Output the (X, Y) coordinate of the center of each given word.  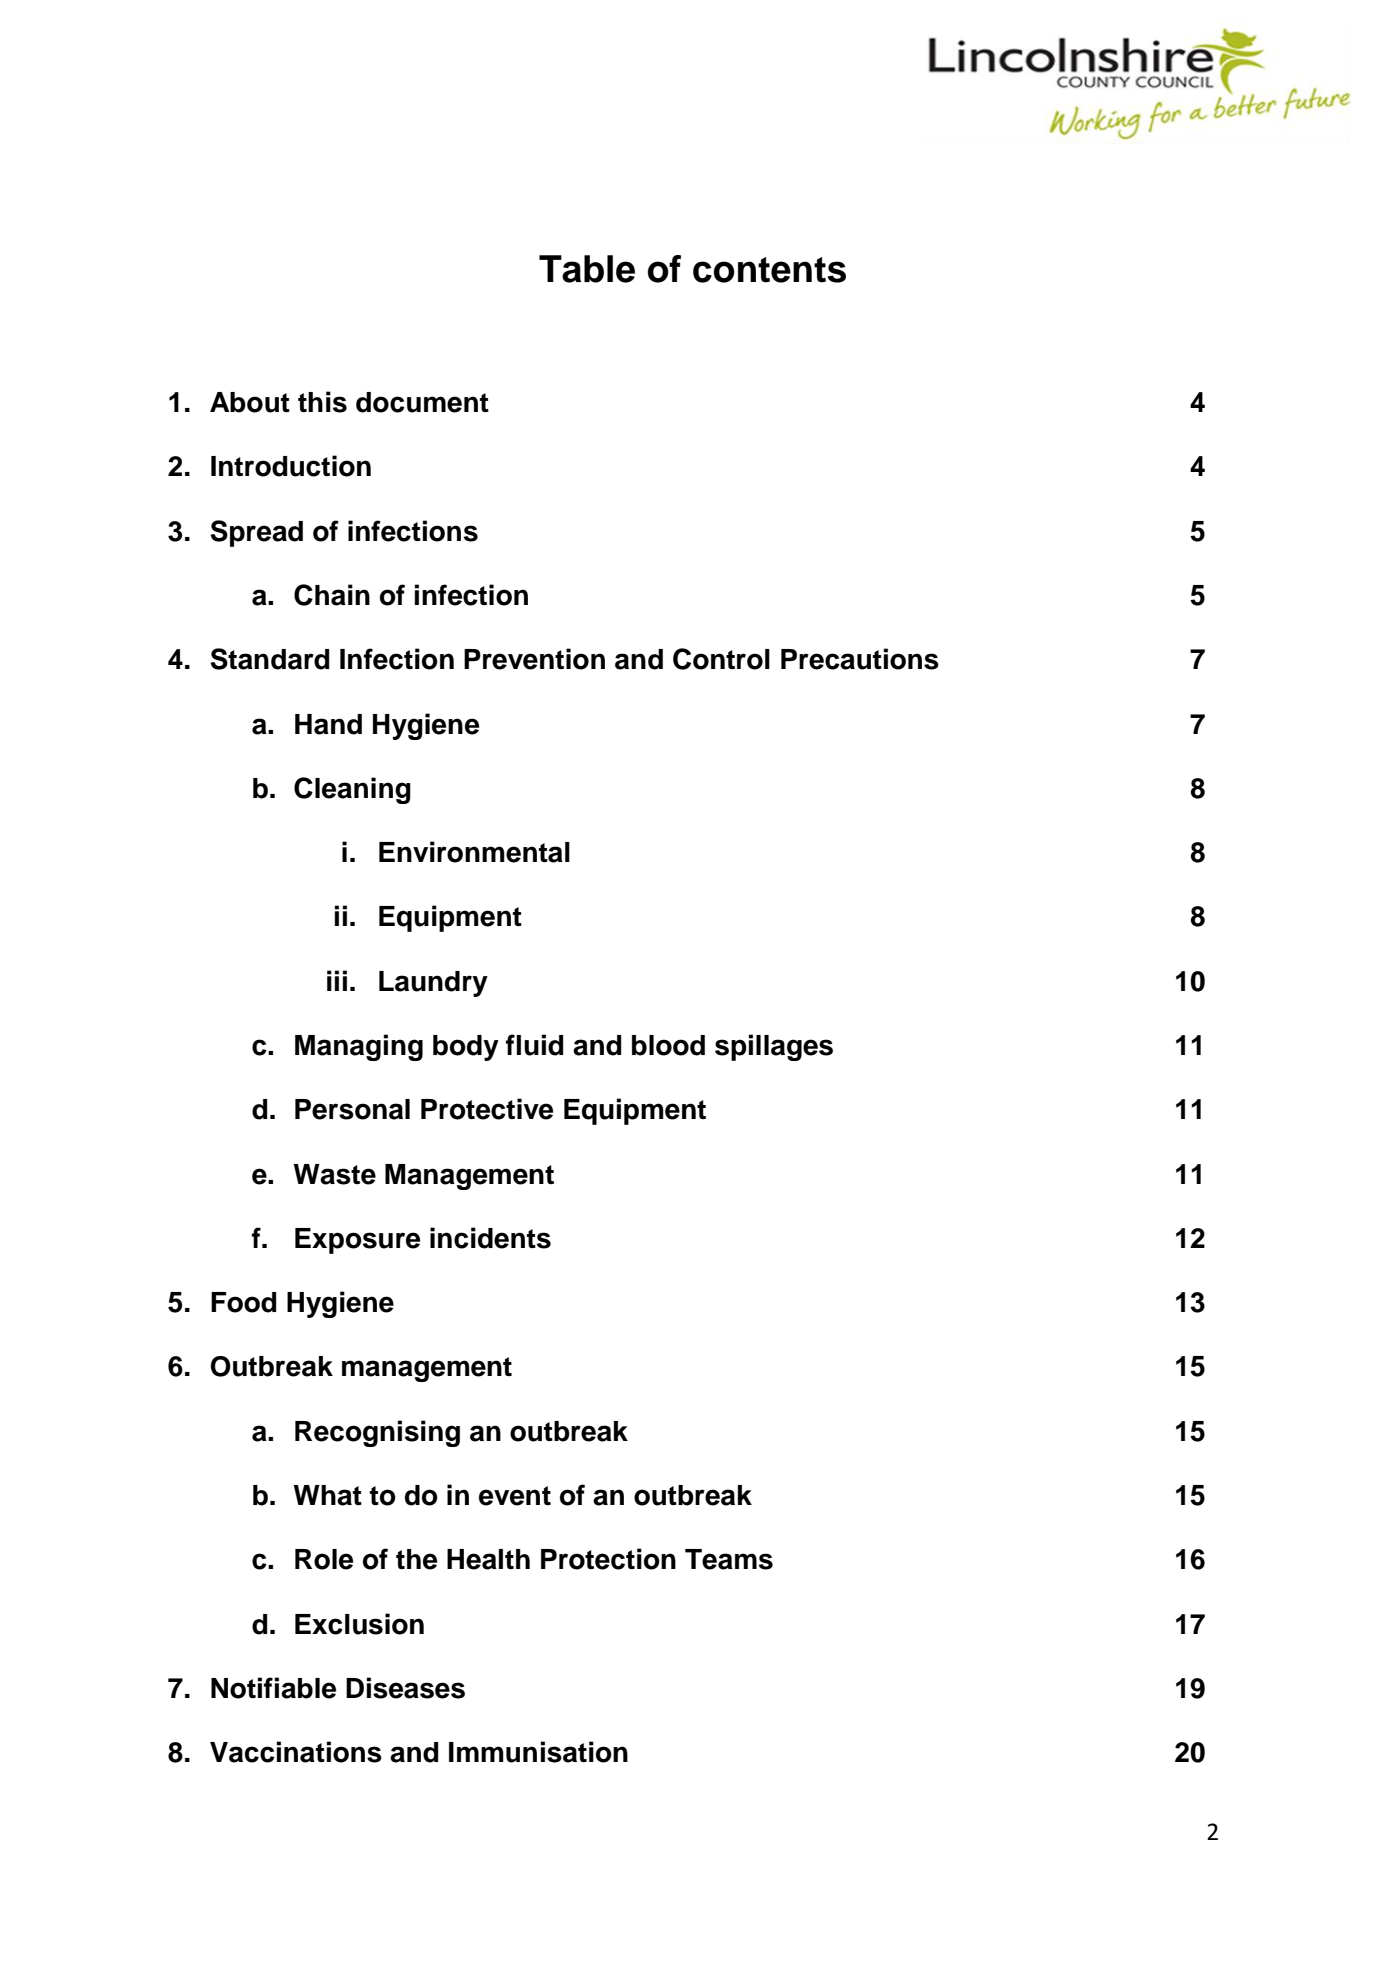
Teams (729, 1559)
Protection (608, 1559)
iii (337, 980)
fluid (535, 1045)
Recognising (377, 1433)
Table (587, 269)
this (322, 402)
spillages (774, 1047)
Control (721, 659)
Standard (270, 659)
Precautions (860, 659)
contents (769, 270)
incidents (490, 1238)
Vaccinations (296, 1752)
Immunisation (538, 1752)
